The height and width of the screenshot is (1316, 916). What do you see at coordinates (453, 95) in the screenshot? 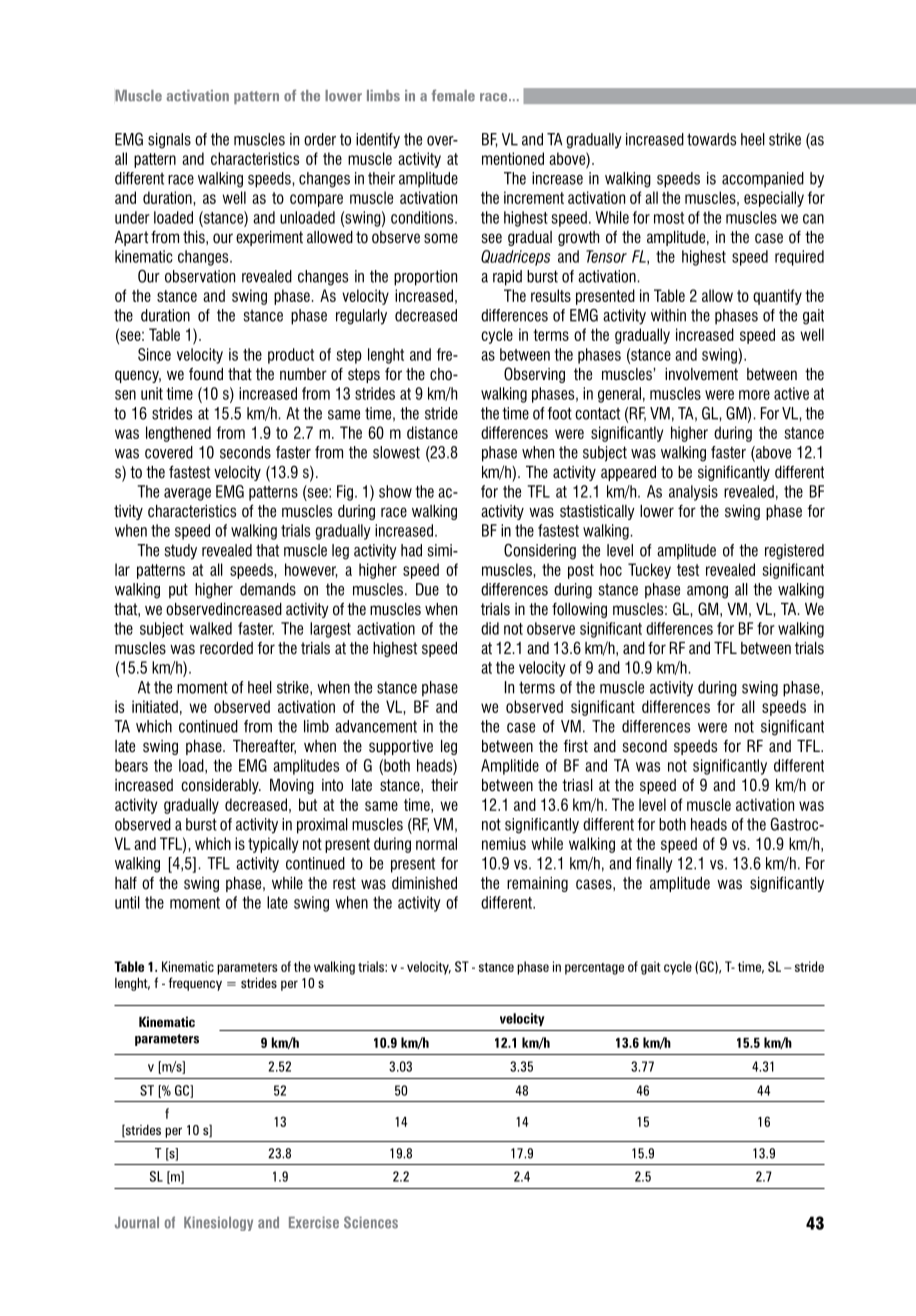
I see `female` at bounding box center [453, 95].
